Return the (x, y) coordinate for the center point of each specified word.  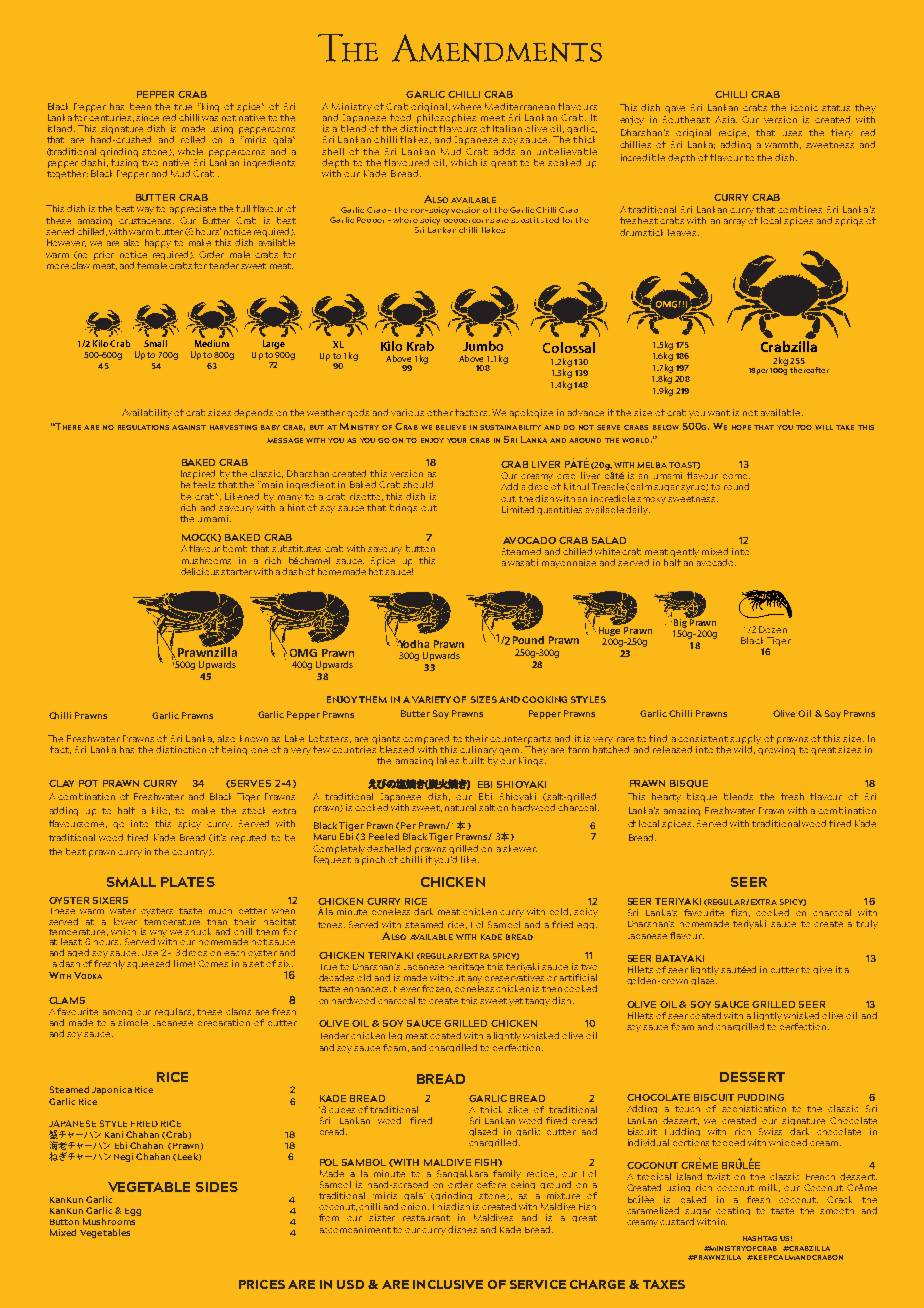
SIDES (217, 1187)
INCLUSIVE (448, 1284)
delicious (201, 571)
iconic (804, 107)
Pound (528, 640)
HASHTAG (760, 1238)
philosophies (446, 117)
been (140, 106)
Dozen (773, 629)
